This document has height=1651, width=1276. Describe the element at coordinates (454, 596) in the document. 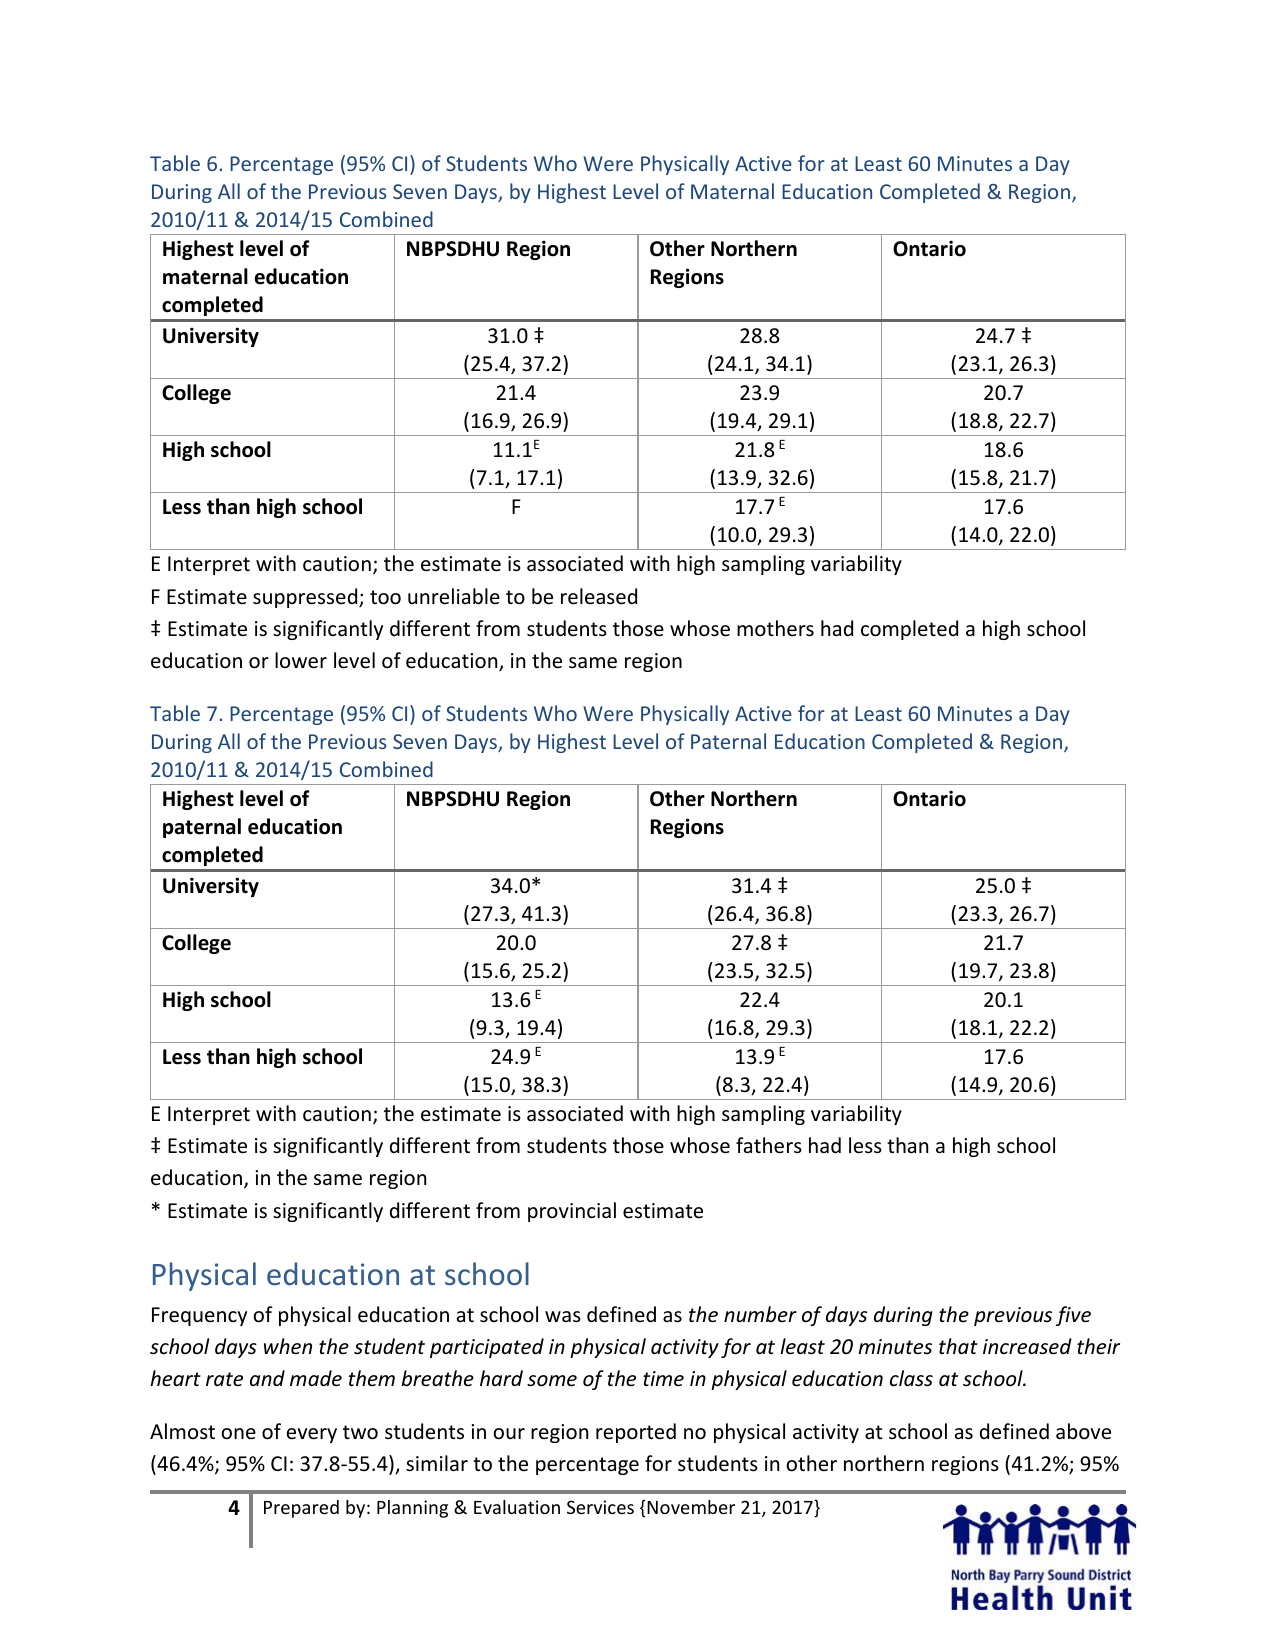

I see `unreliable` at that location.
